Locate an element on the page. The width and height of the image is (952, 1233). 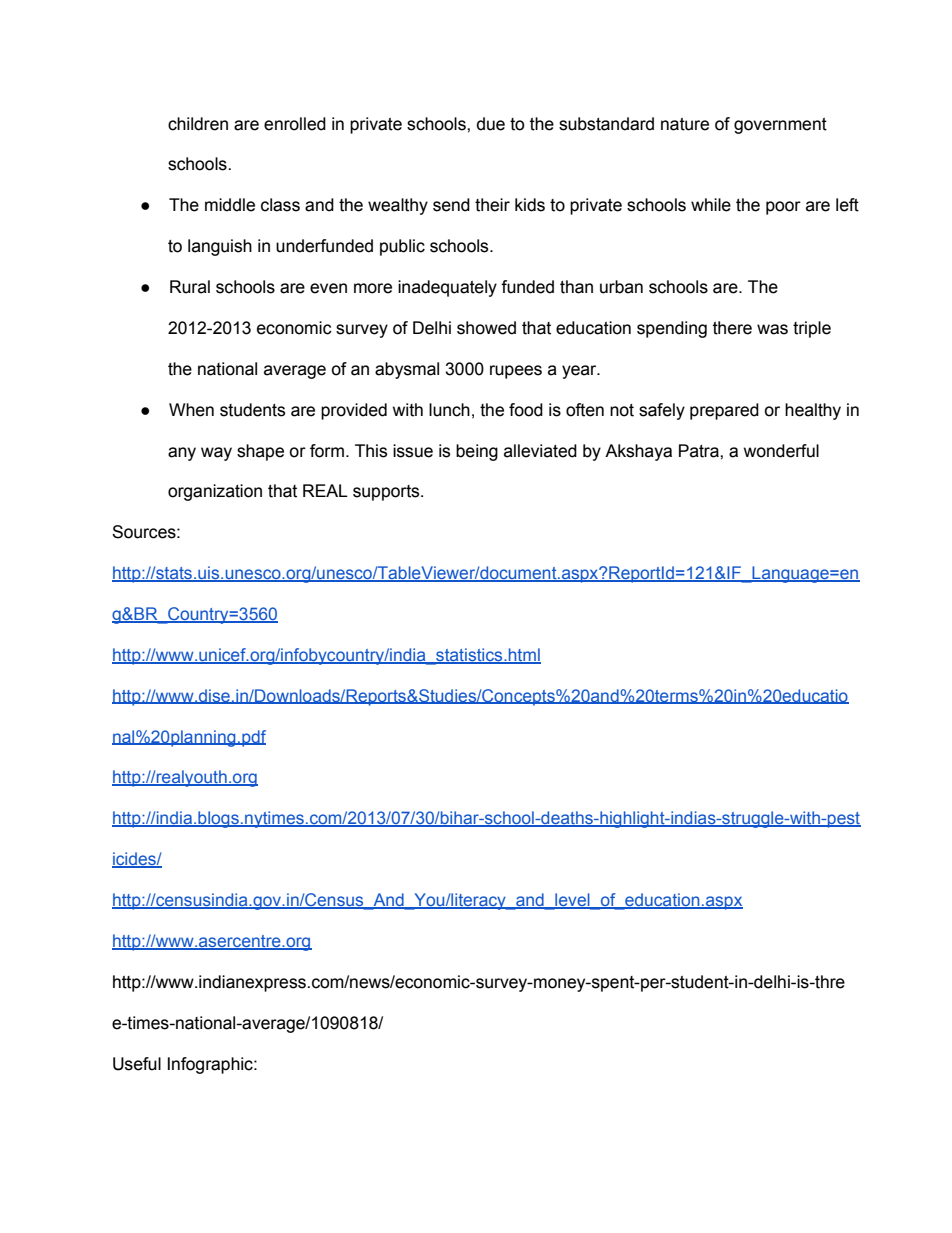
Infographic is located at coordinates (211, 1065).
